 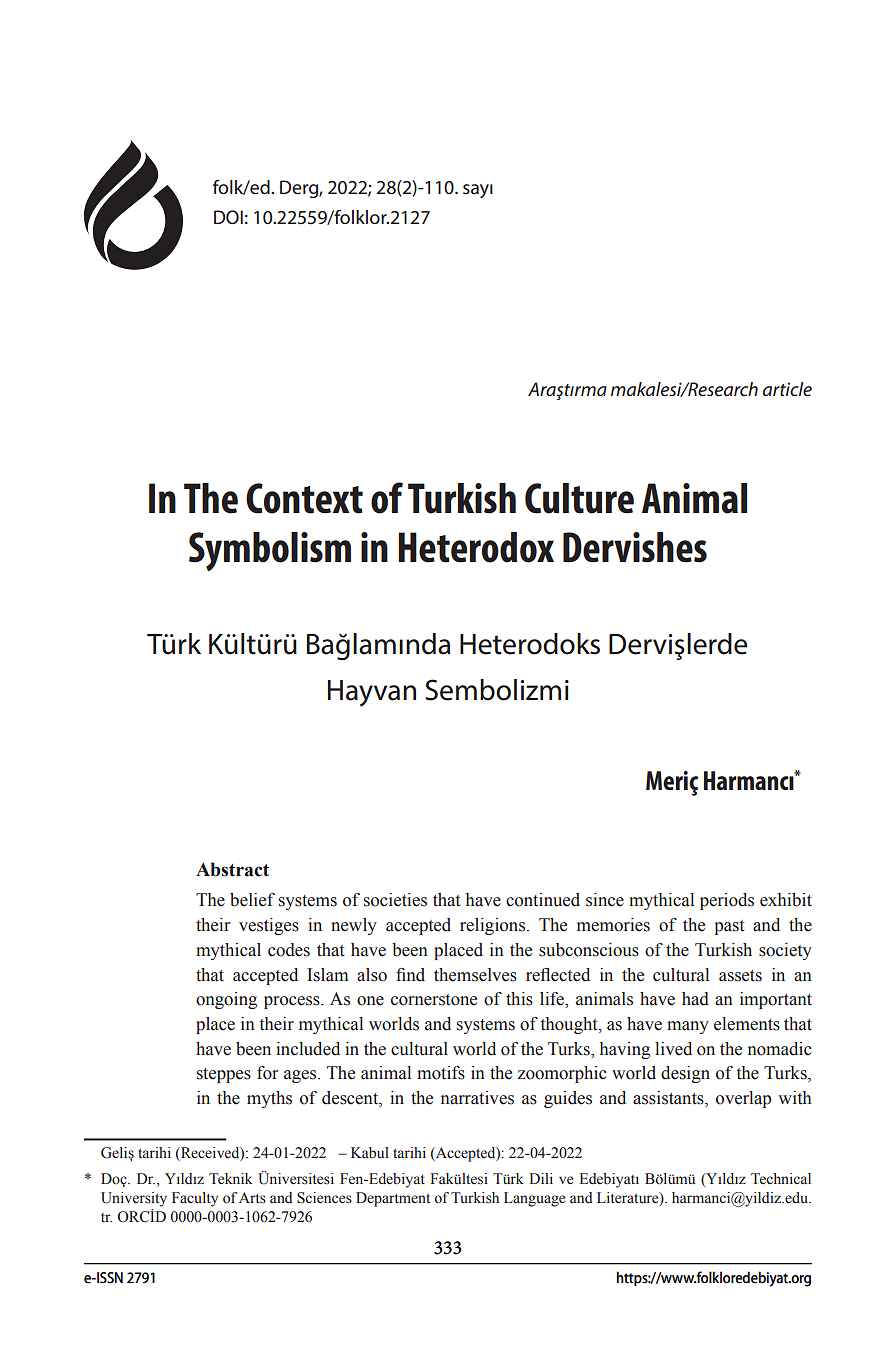 I want to click on periods, so click(x=727, y=901).
